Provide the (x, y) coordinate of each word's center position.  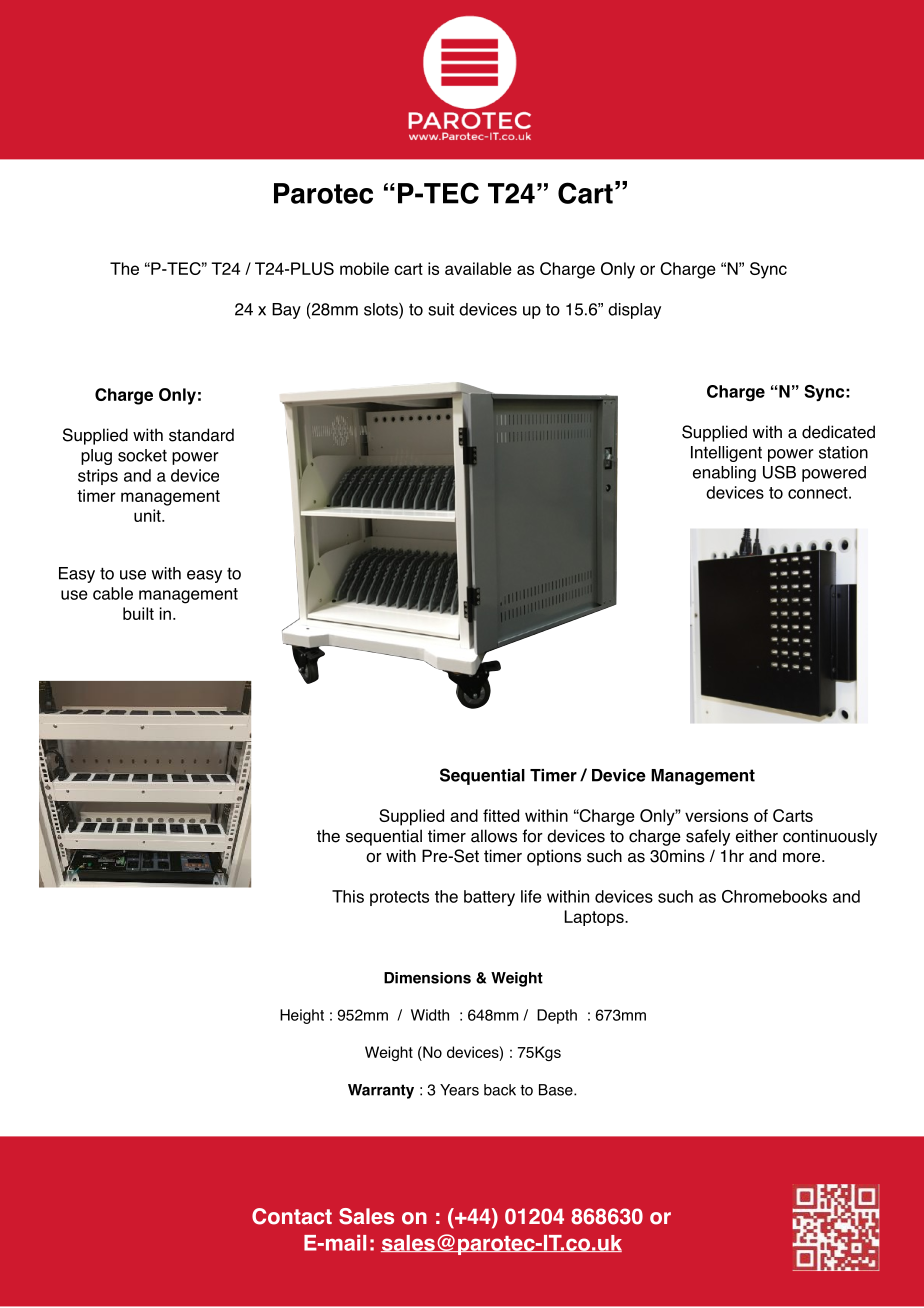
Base (557, 1090)
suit (441, 309)
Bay (286, 311)
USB (779, 472)
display (634, 311)
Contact (292, 1216)
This (348, 896)
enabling (724, 474)
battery (489, 898)
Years (459, 1090)
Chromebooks (774, 896)
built (138, 613)
